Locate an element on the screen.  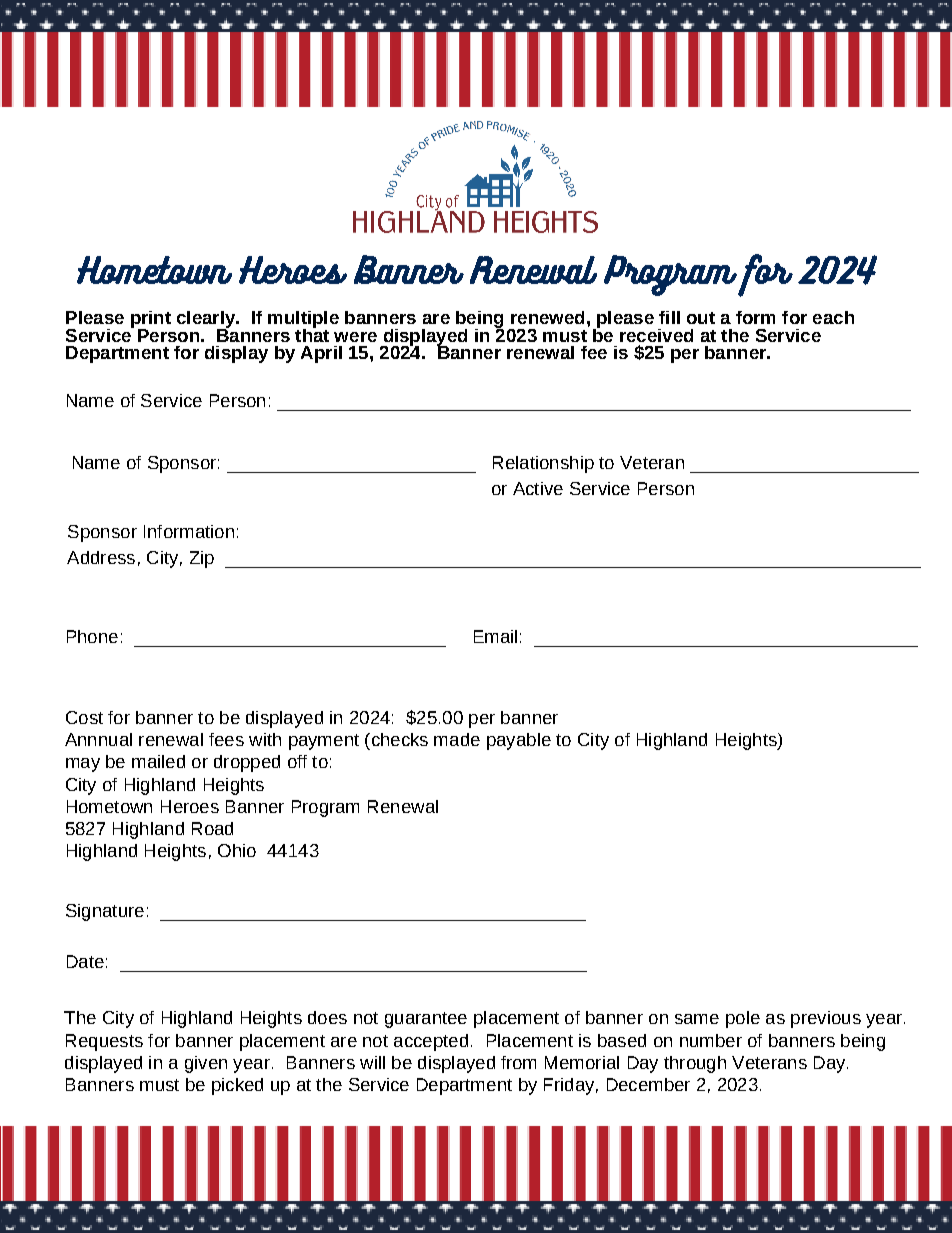
out is located at coordinates (701, 318).
